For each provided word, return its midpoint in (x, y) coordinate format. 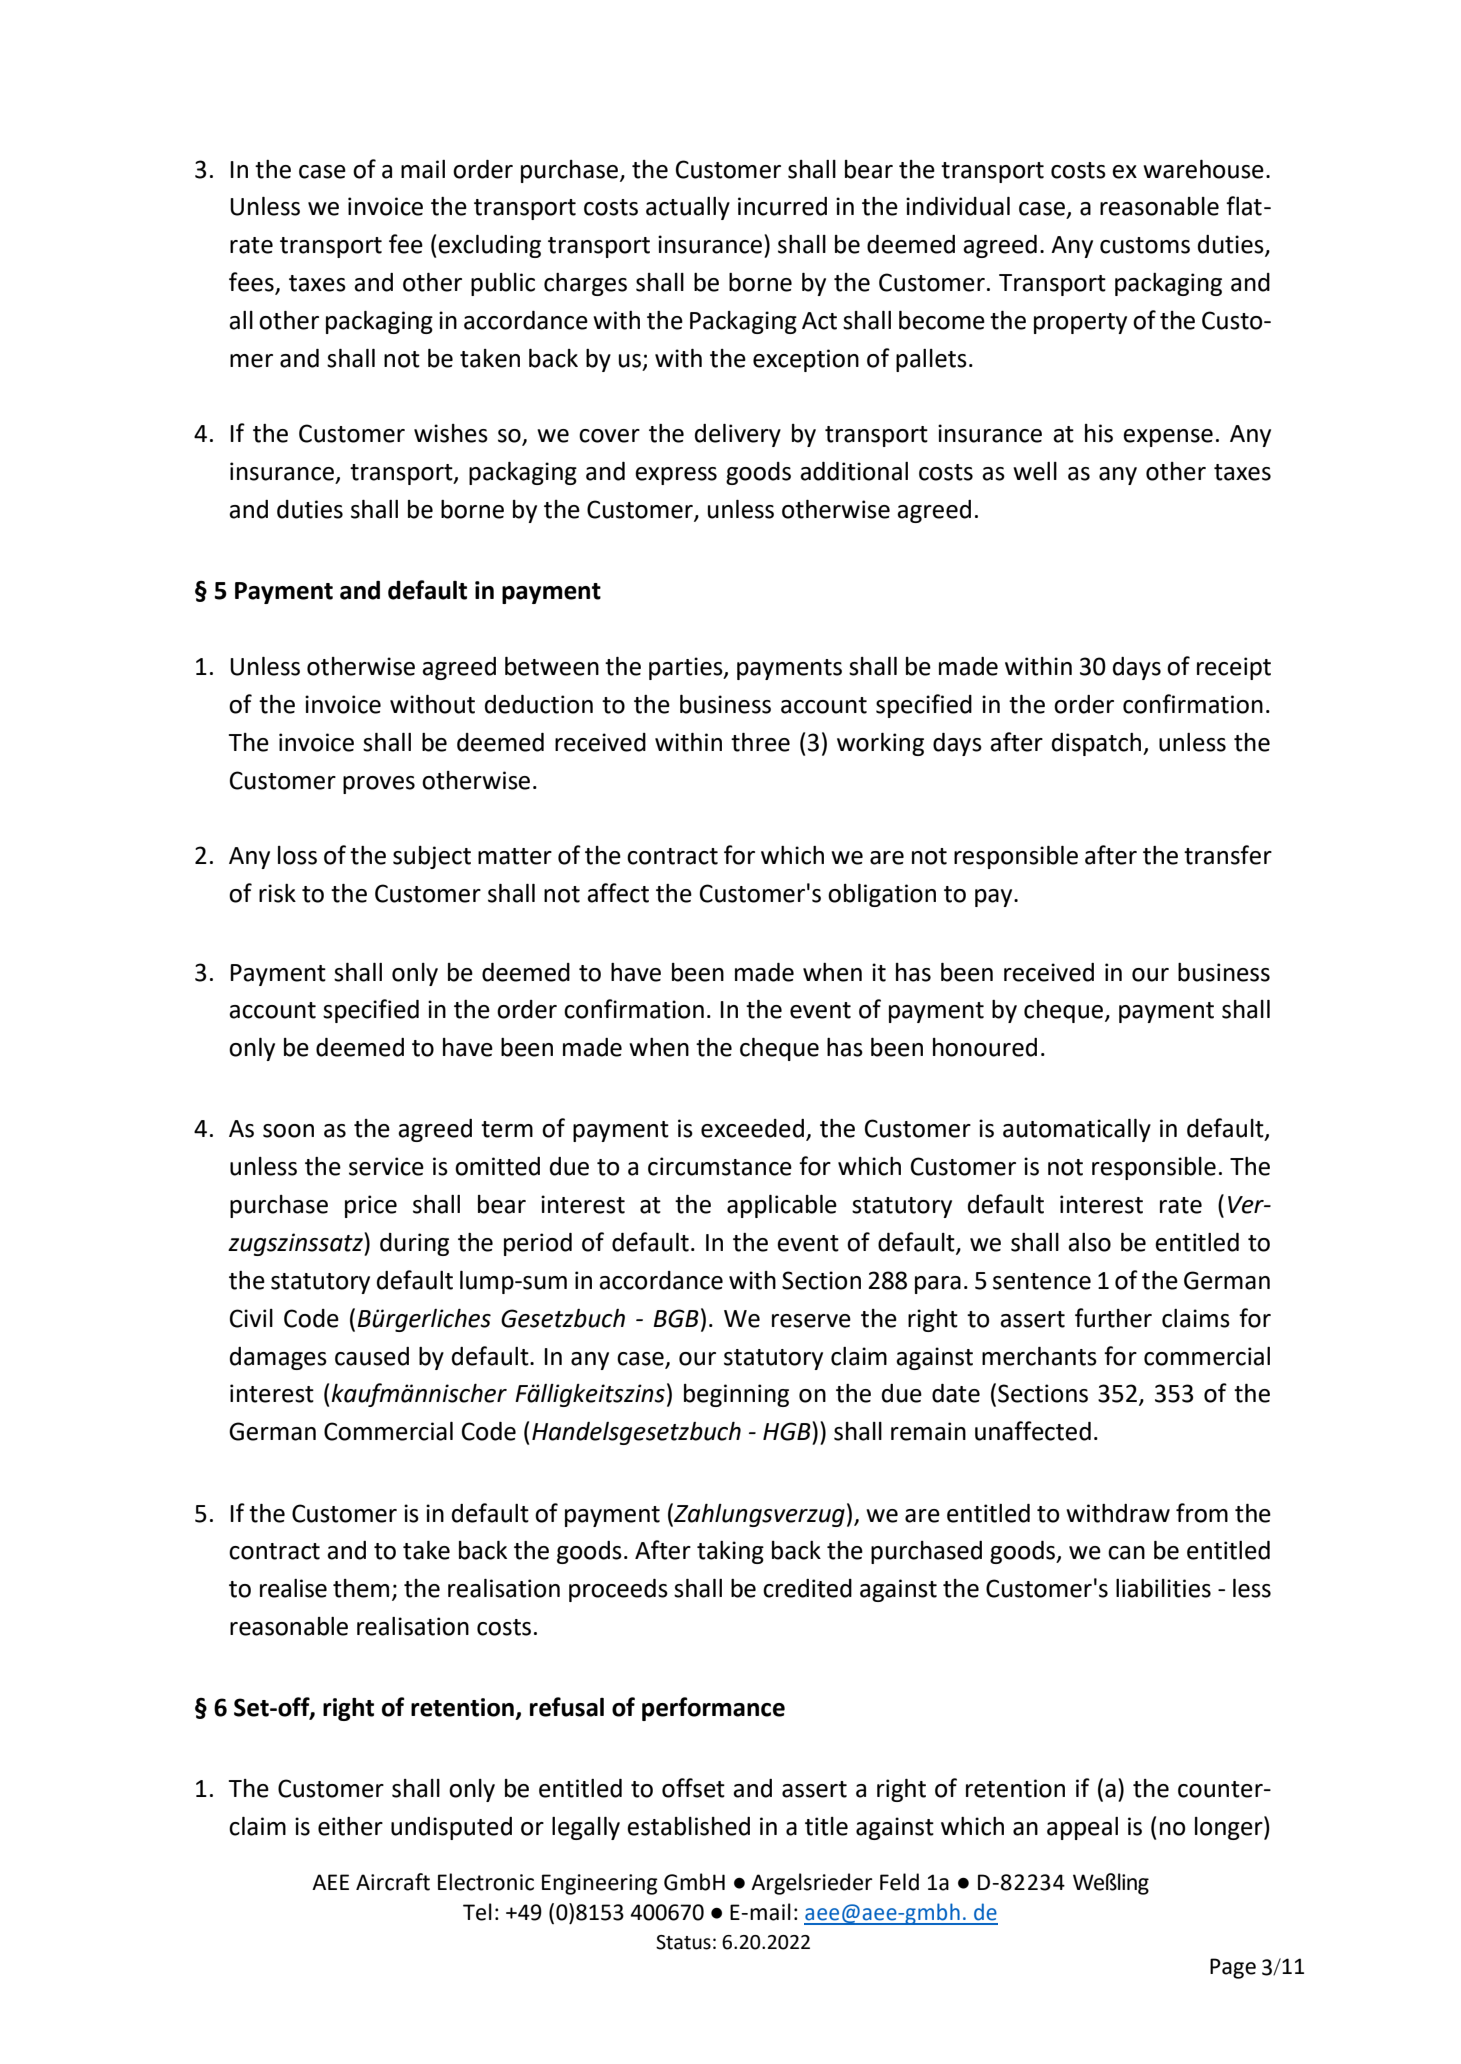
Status (683, 1942)
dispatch (1098, 744)
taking (730, 1552)
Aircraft (393, 1882)
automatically (1077, 1130)
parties (687, 668)
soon (288, 1131)
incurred (782, 206)
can (1126, 1553)
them (361, 1588)
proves (379, 785)
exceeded (752, 1128)
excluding (489, 246)
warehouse (1203, 169)
